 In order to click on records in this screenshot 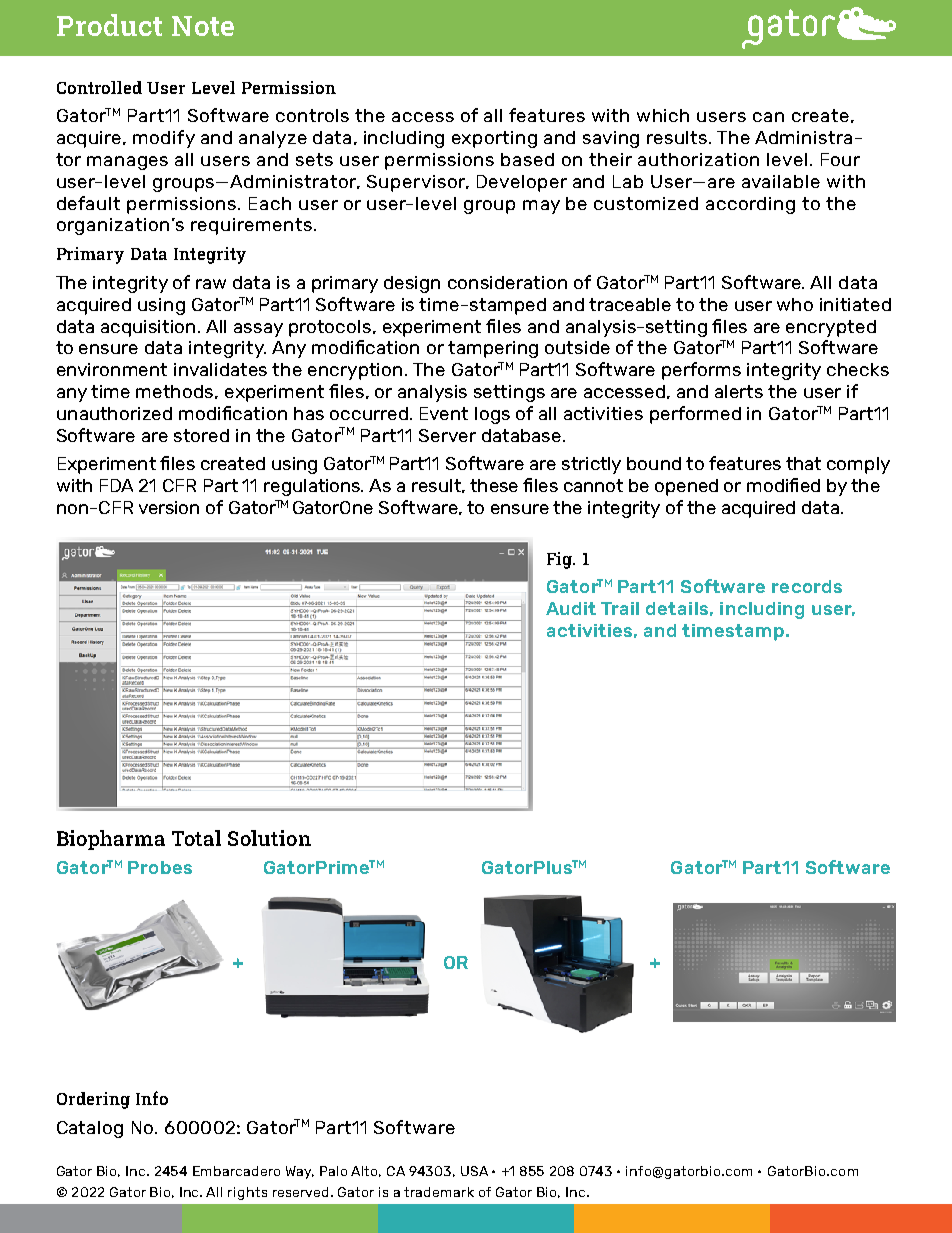, I will do `click(807, 586)`.
